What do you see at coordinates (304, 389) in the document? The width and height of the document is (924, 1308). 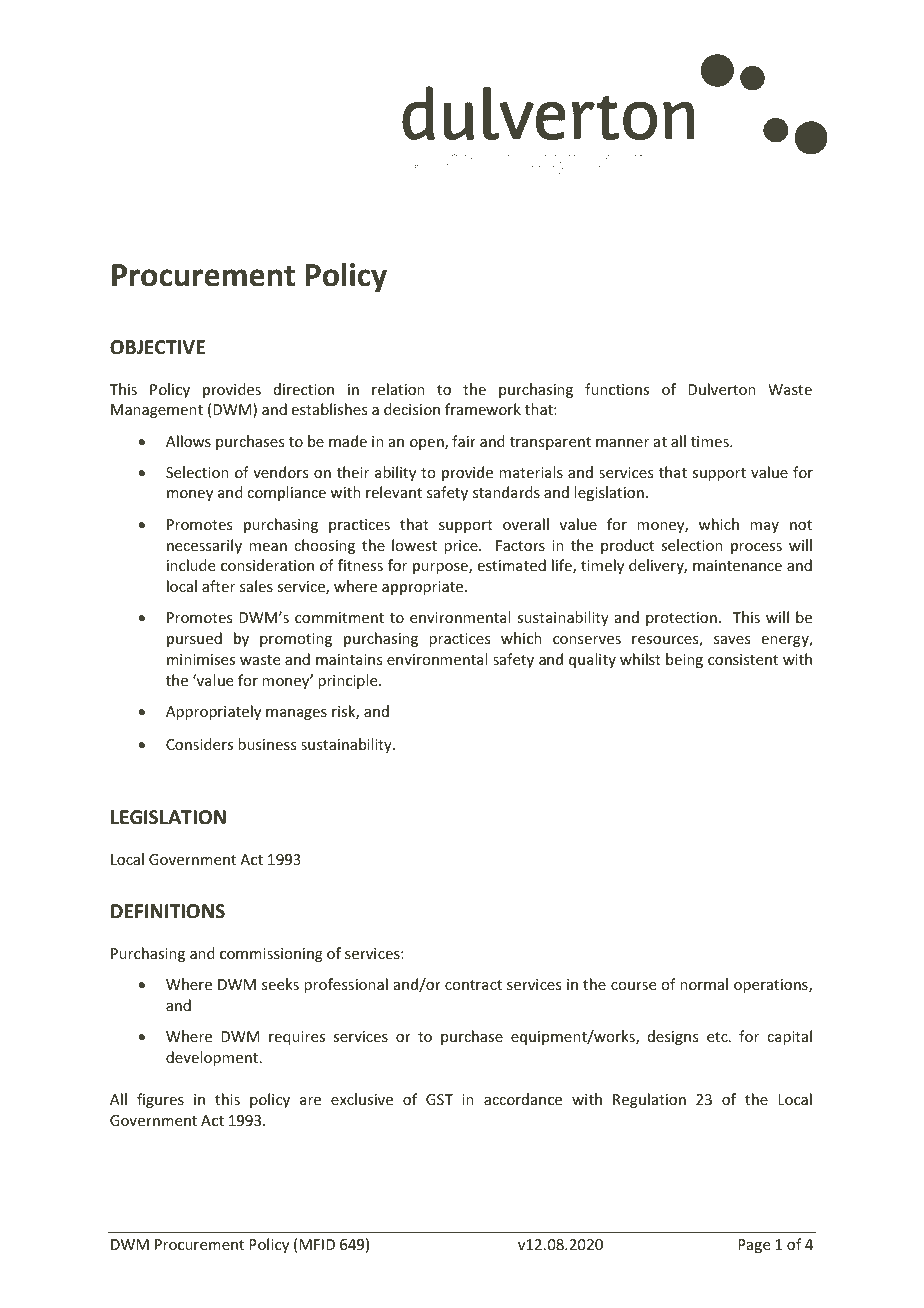 I see `direction` at bounding box center [304, 389].
